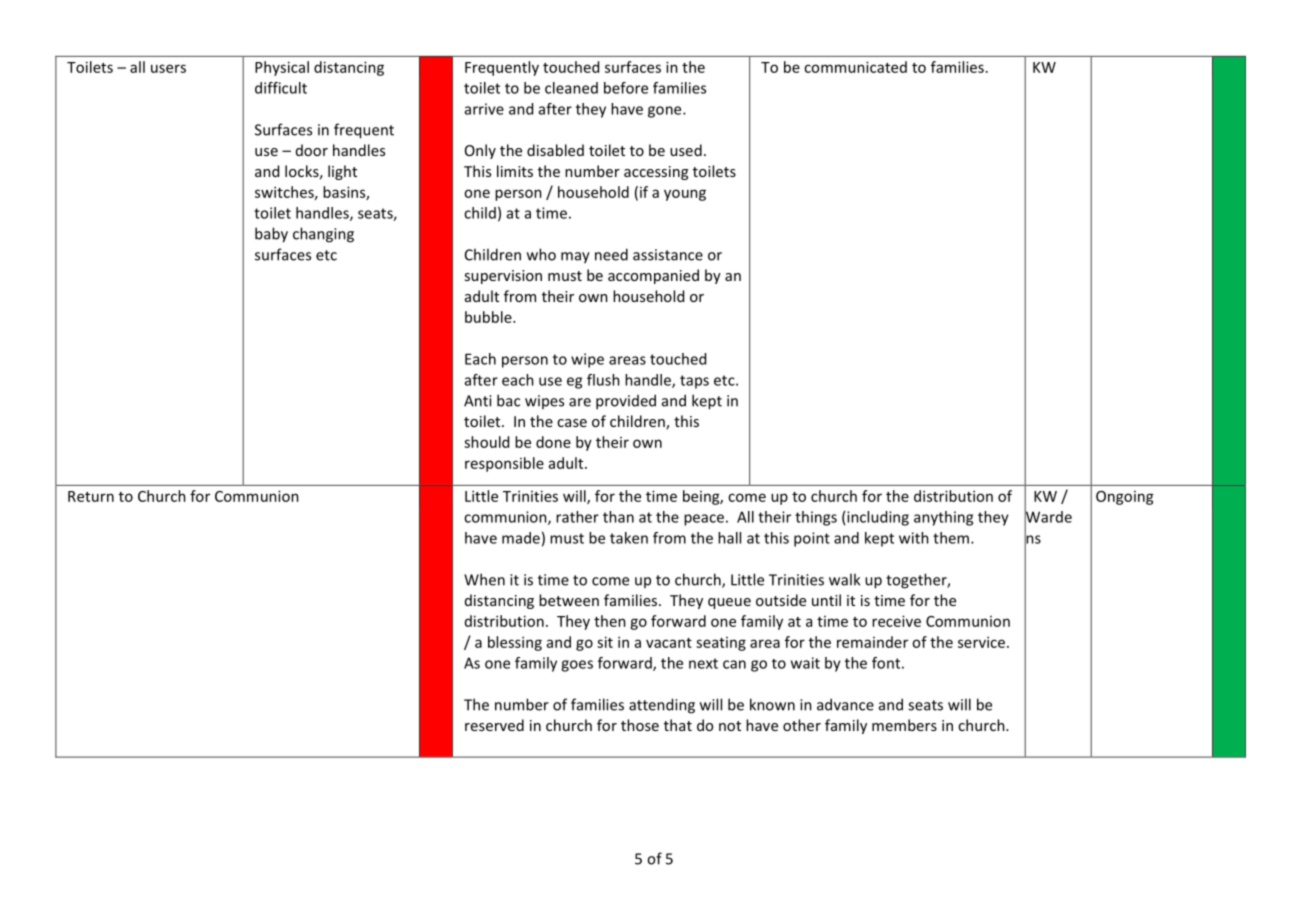  What do you see at coordinates (855, 67) in the document?
I see `communicated` at bounding box center [855, 67].
